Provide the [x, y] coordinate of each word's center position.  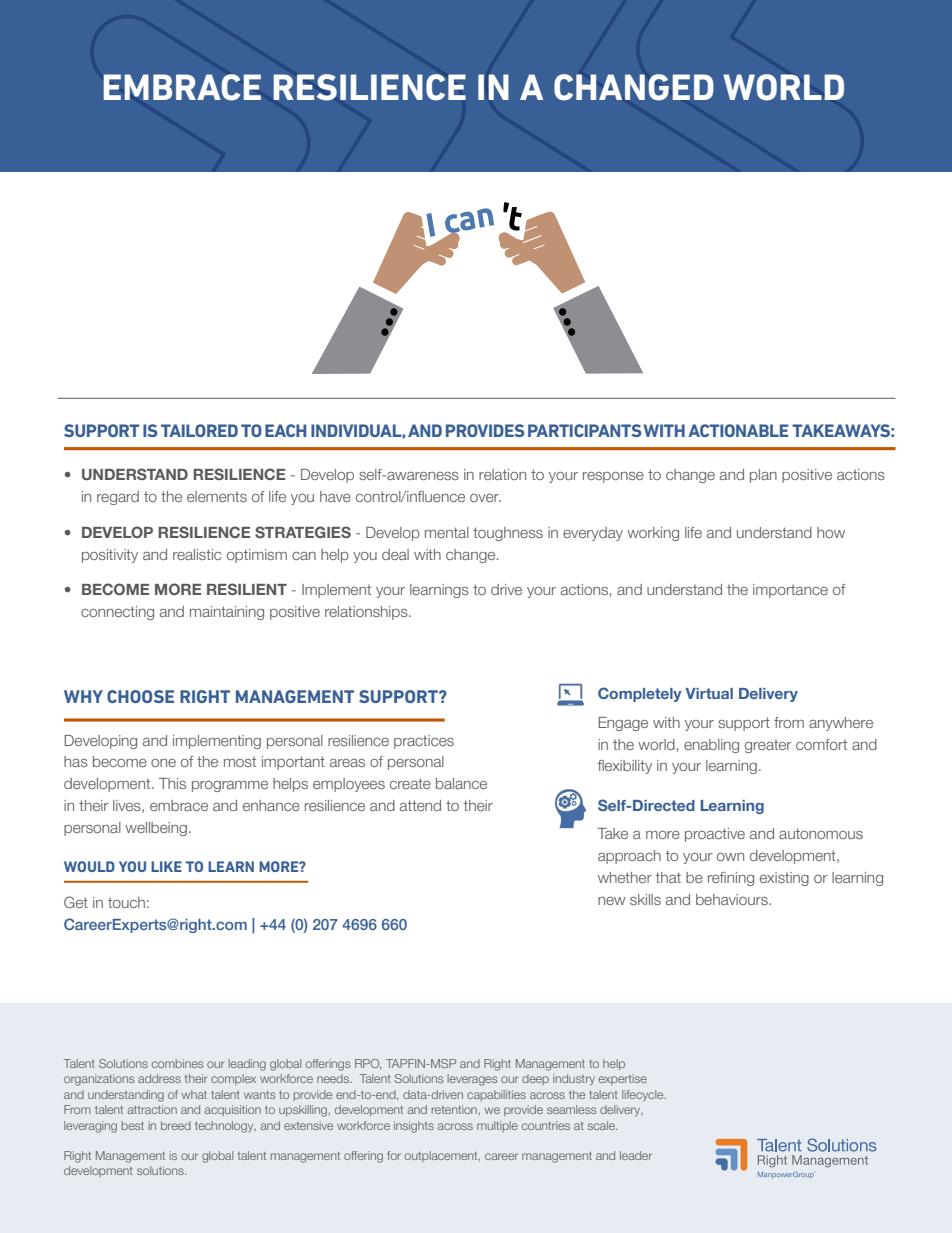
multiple [497, 1126]
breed [176, 1125]
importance [790, 591]
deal [395, 554]
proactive [715, 835]
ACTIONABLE [738, 430]
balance [461, 783]
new [612, 901]
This [172, 783]
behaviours [733, 899]
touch [126, 902]
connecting [117, 613]
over [485, 498]
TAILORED [199, 430]
